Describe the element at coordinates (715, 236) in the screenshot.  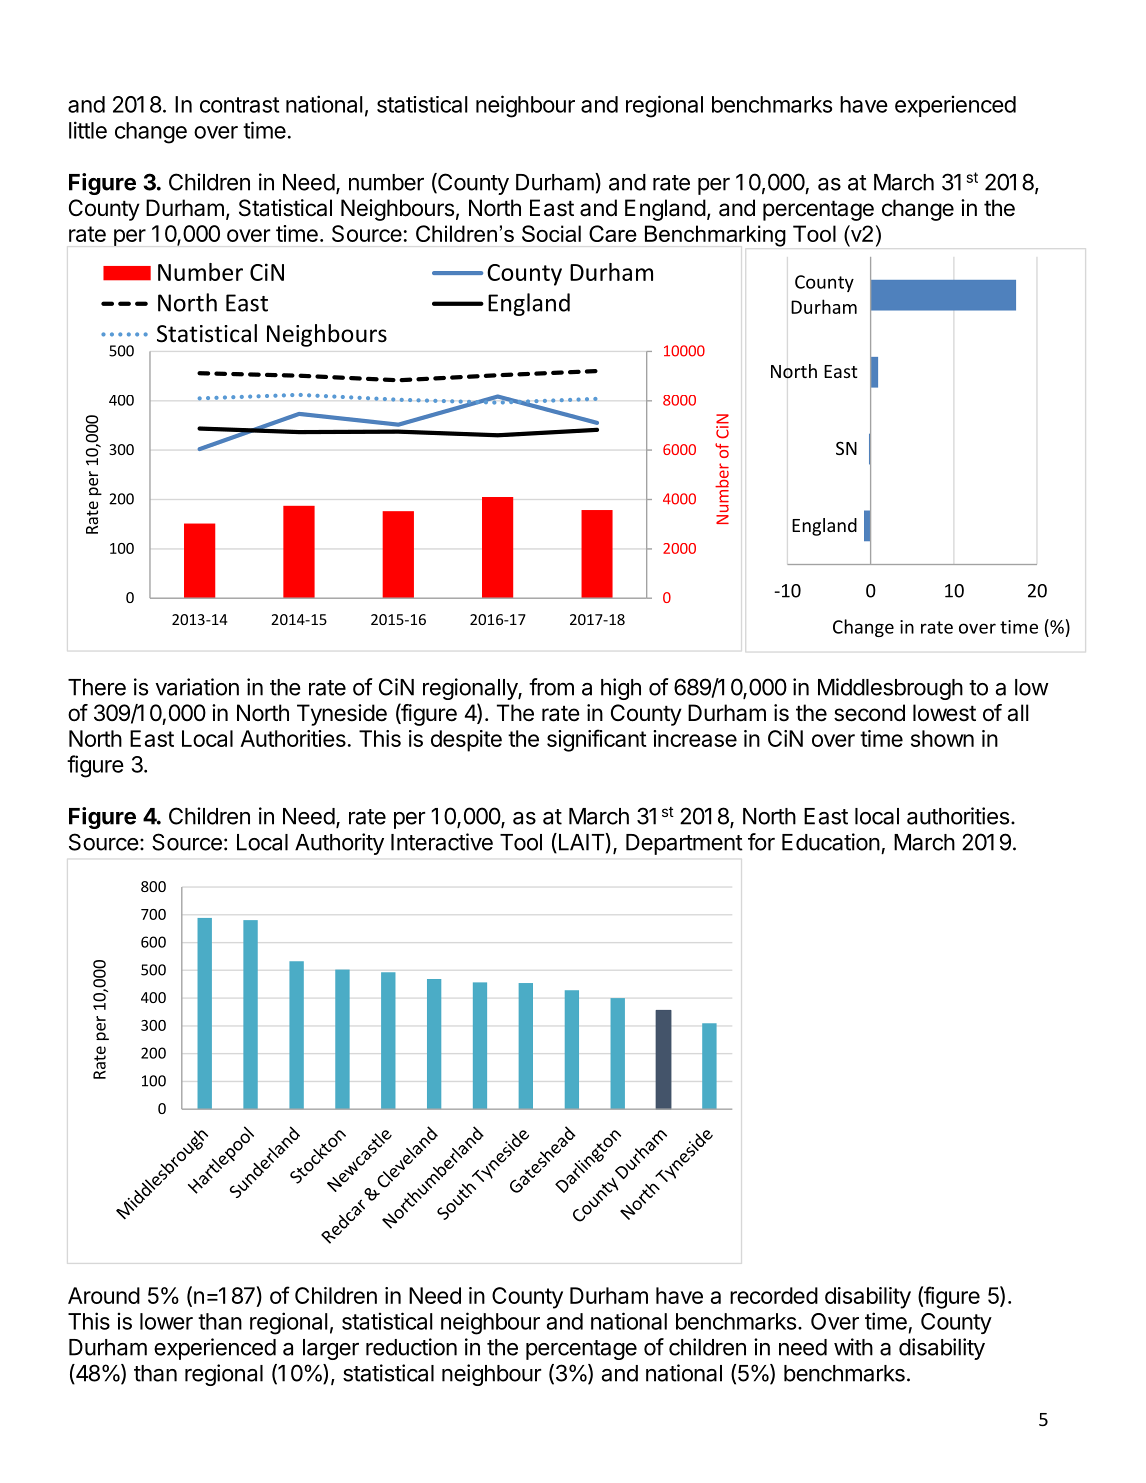
I see `Benchmarking` at that location.
